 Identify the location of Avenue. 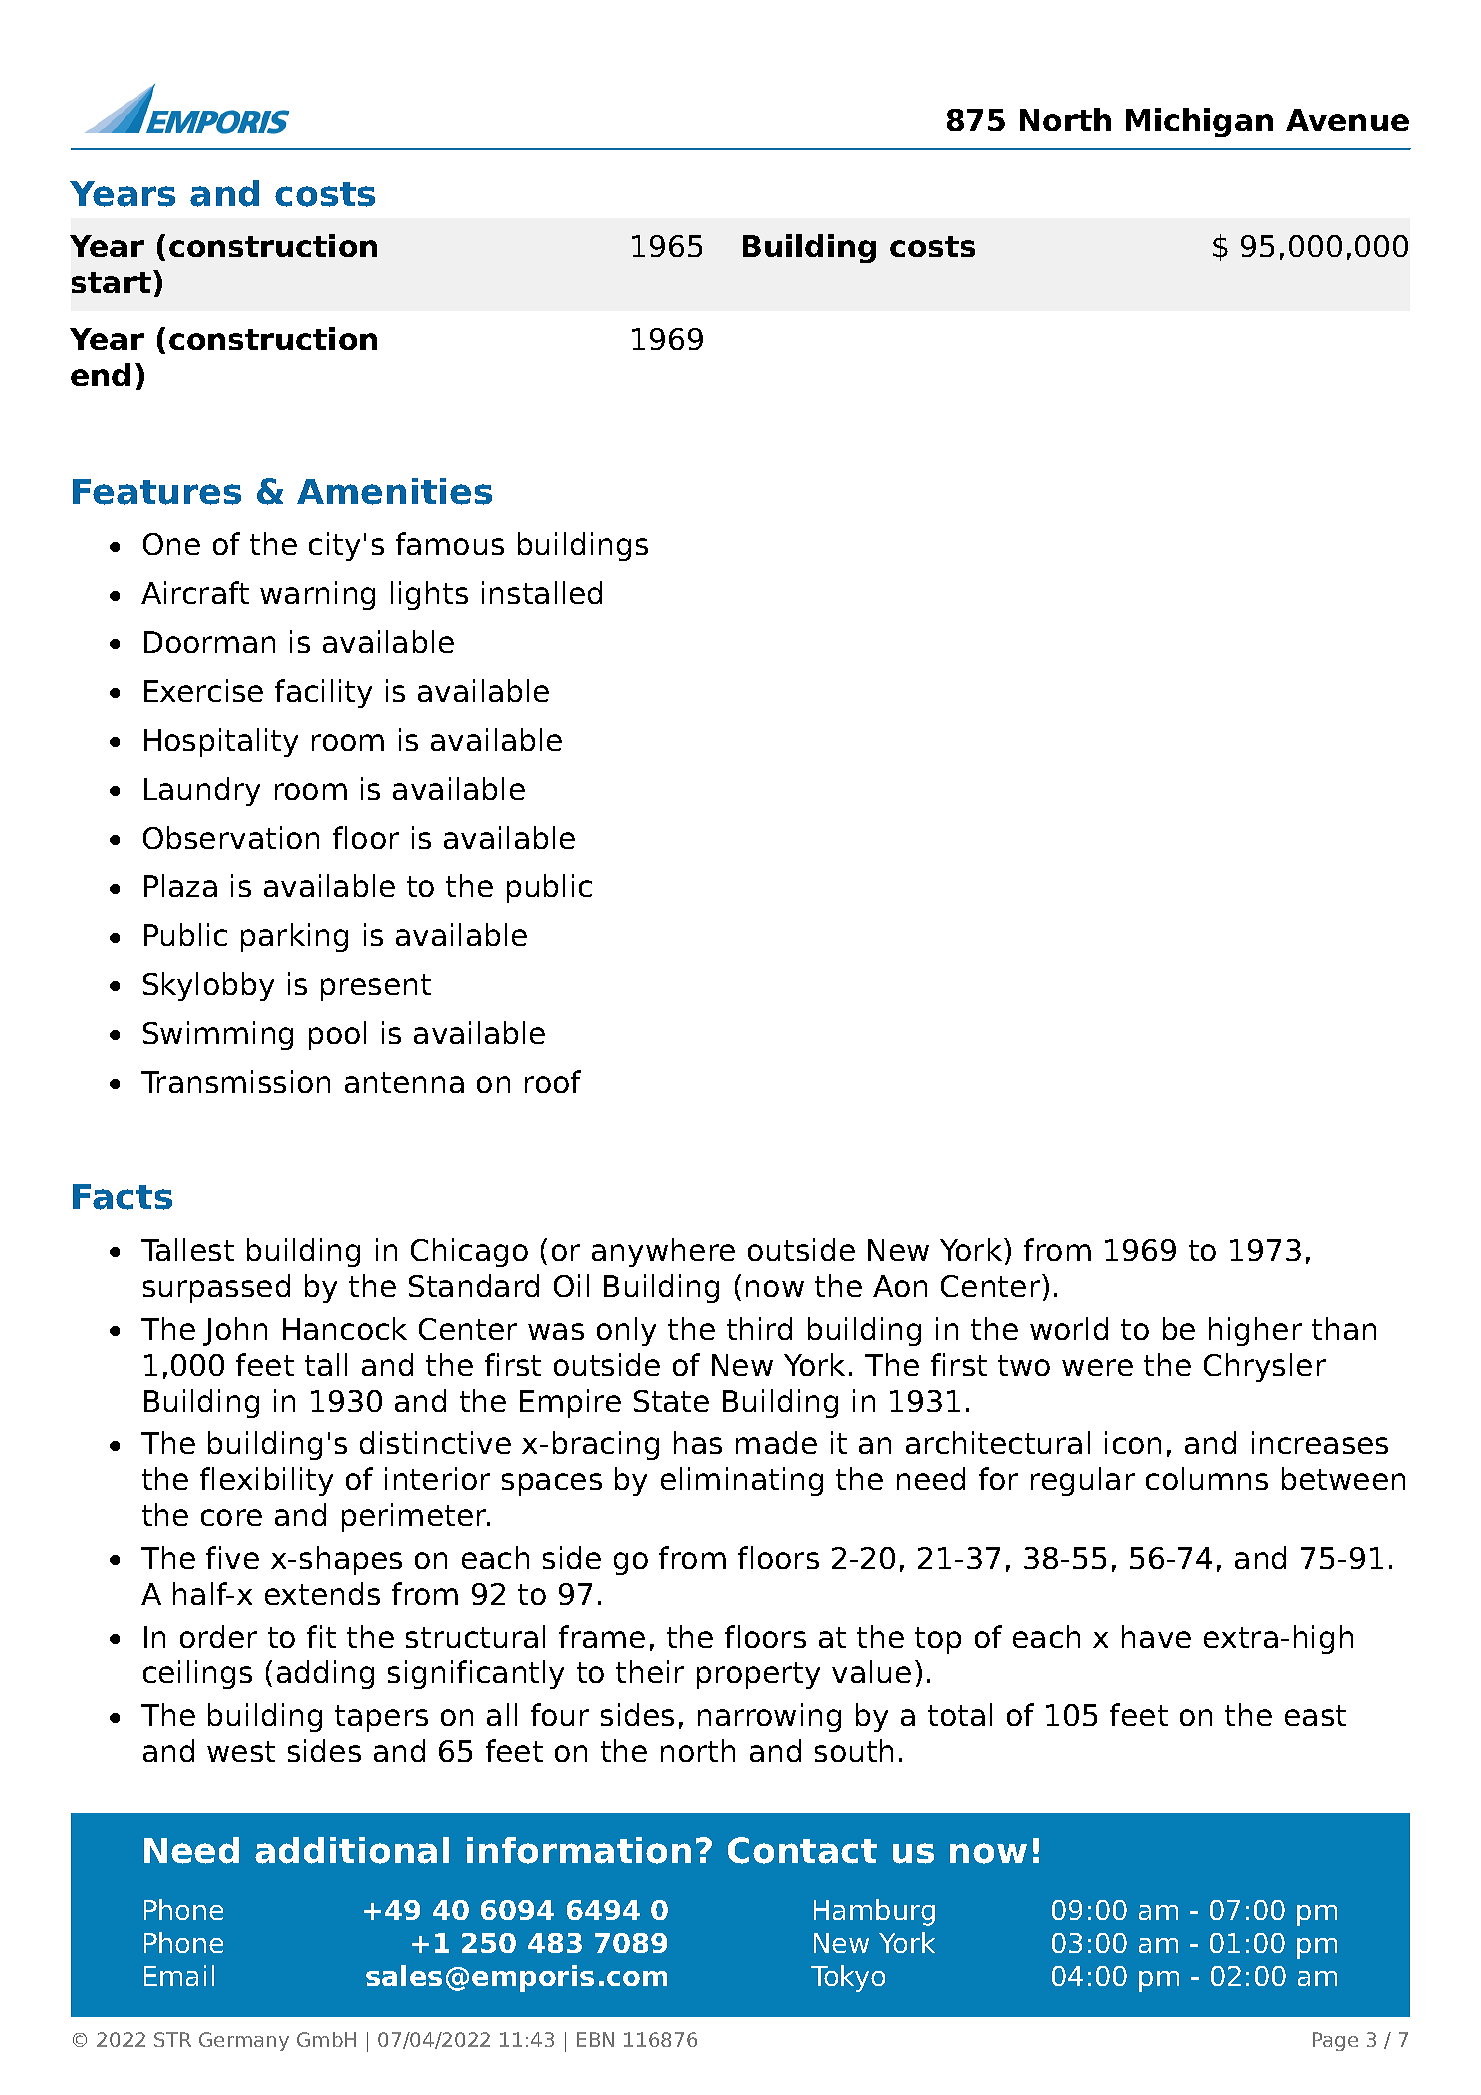
(1347, 120).
